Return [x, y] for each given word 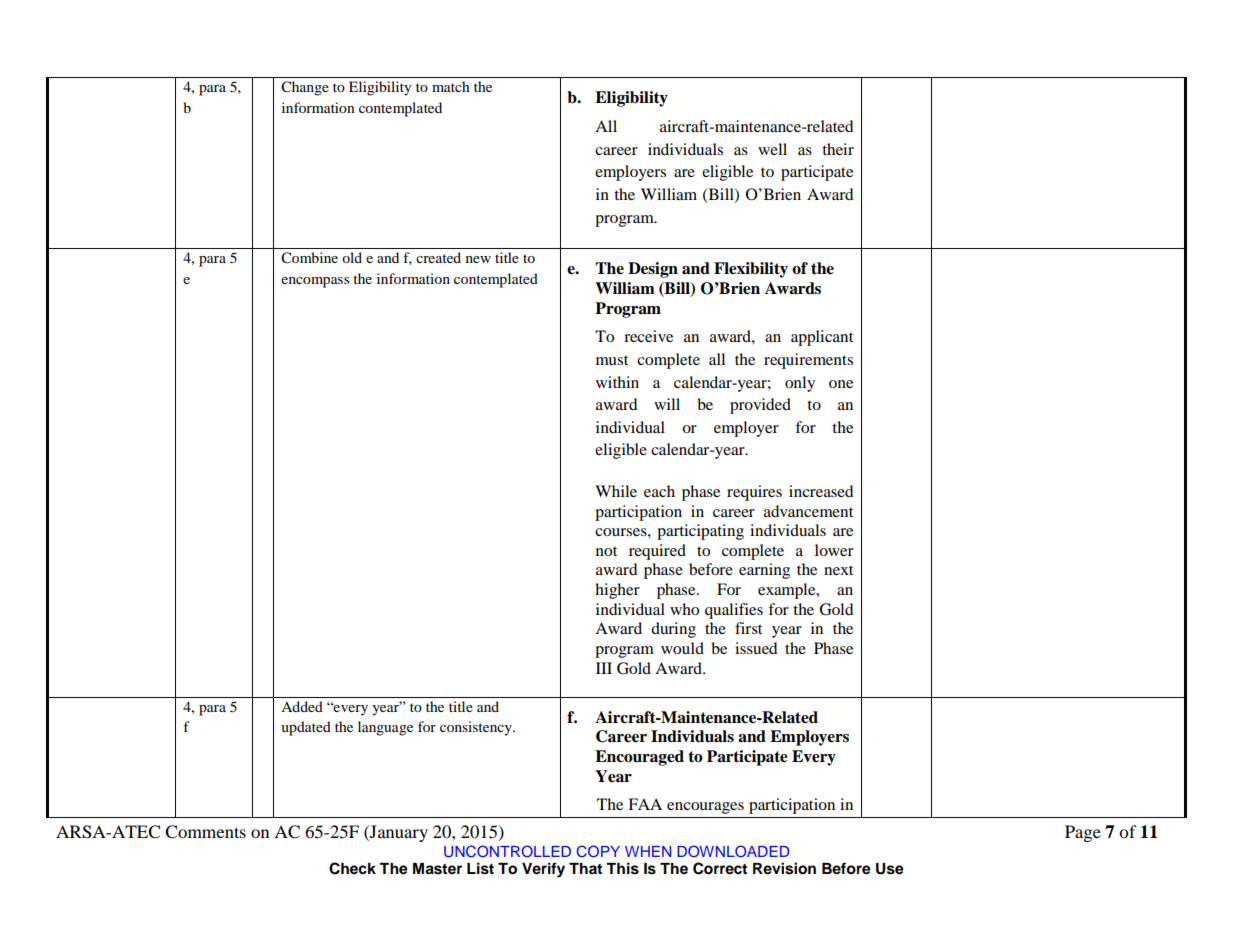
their [838, 149]
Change [305, 88]
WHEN [648, 851]
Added [302, 706]
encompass [315, 282]
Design [653, 270]
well [772, 149]
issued [756, 648]
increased [821, 491]
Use [890, 869]
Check [352, 868]
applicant [822, 338]
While [616, 491]
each [659, 491]
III [604, 668]
